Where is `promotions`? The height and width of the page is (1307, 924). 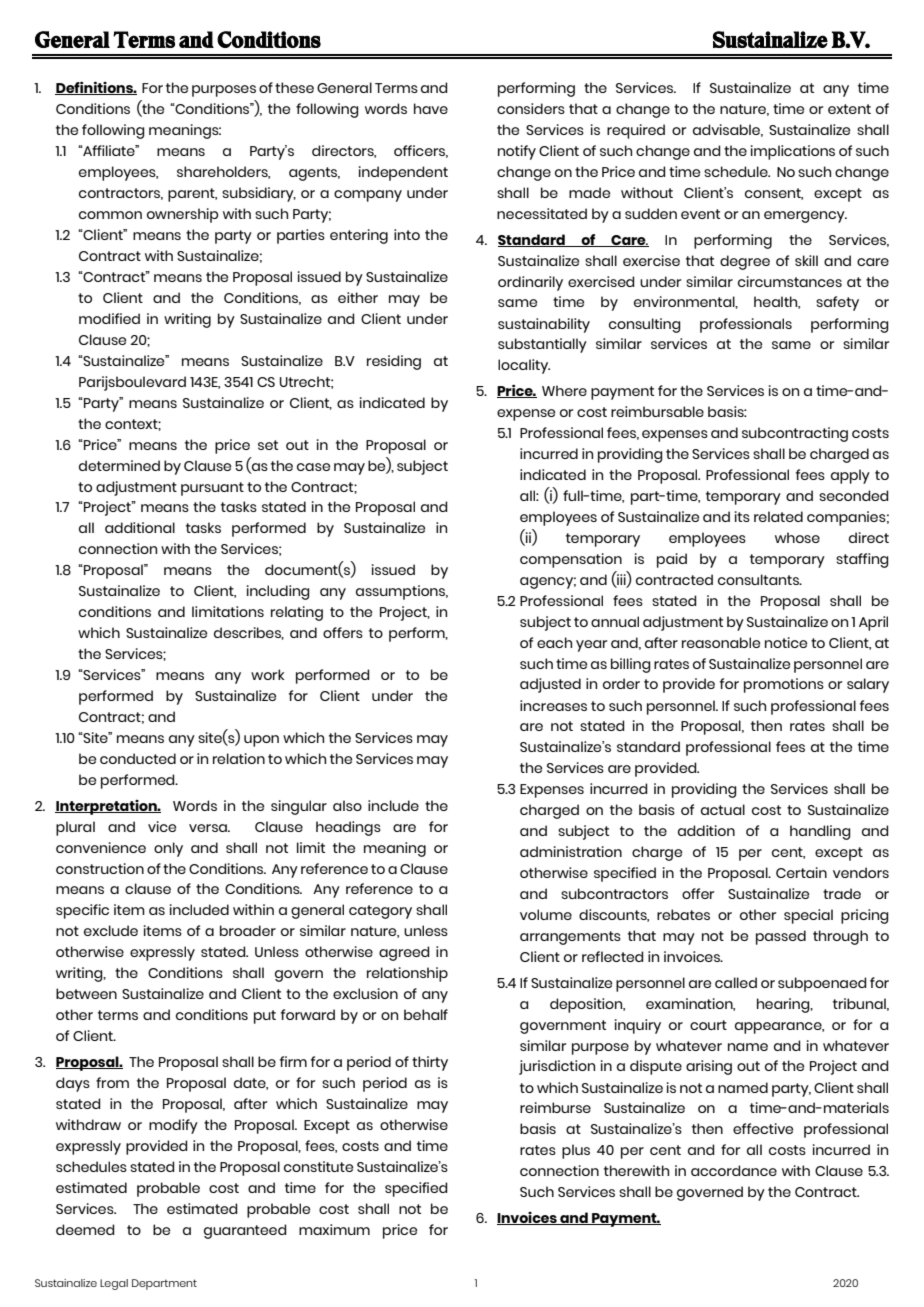 promotions is located at coordinates (784, 685).
